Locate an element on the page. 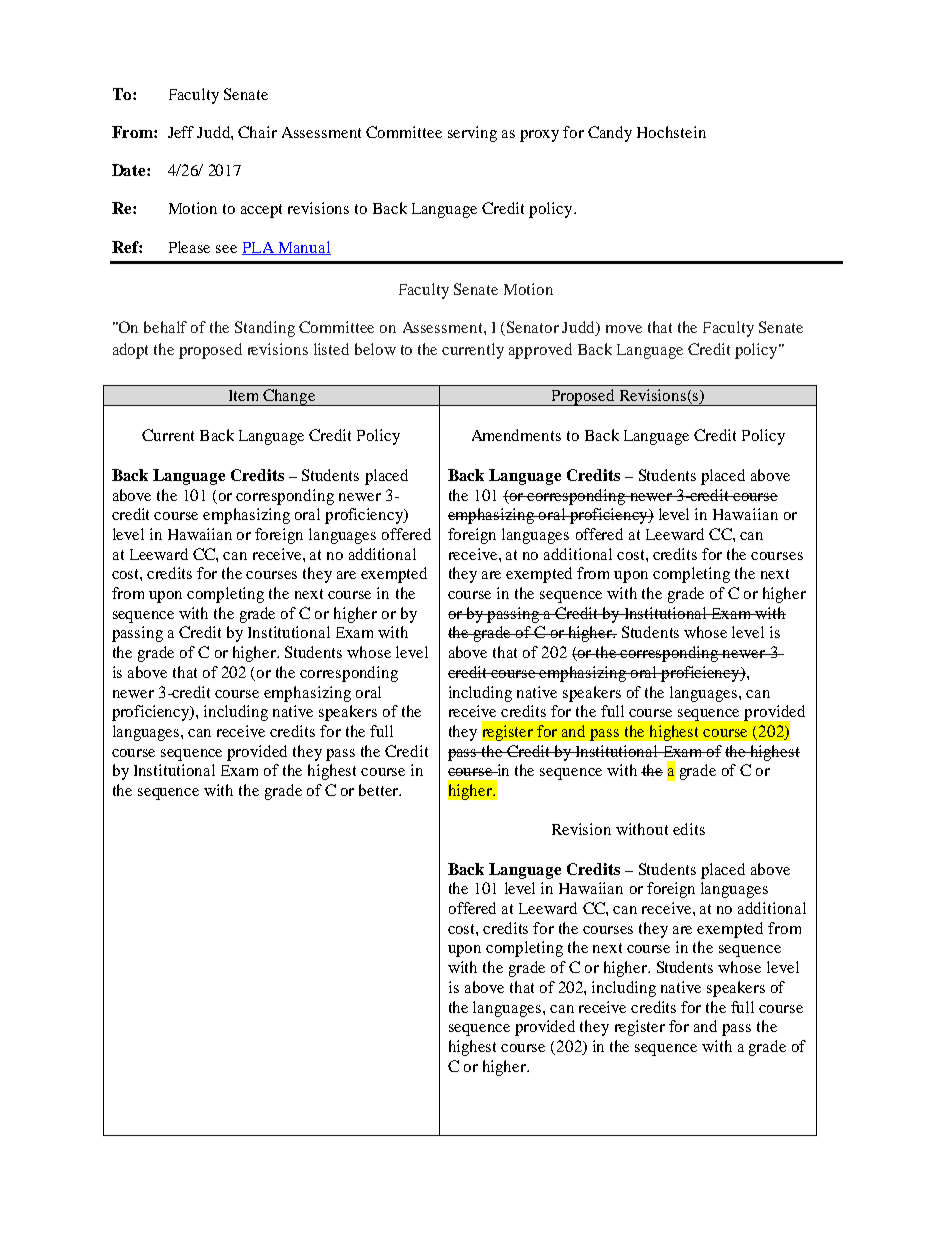  proxy is located at coordinates (539, 136).
